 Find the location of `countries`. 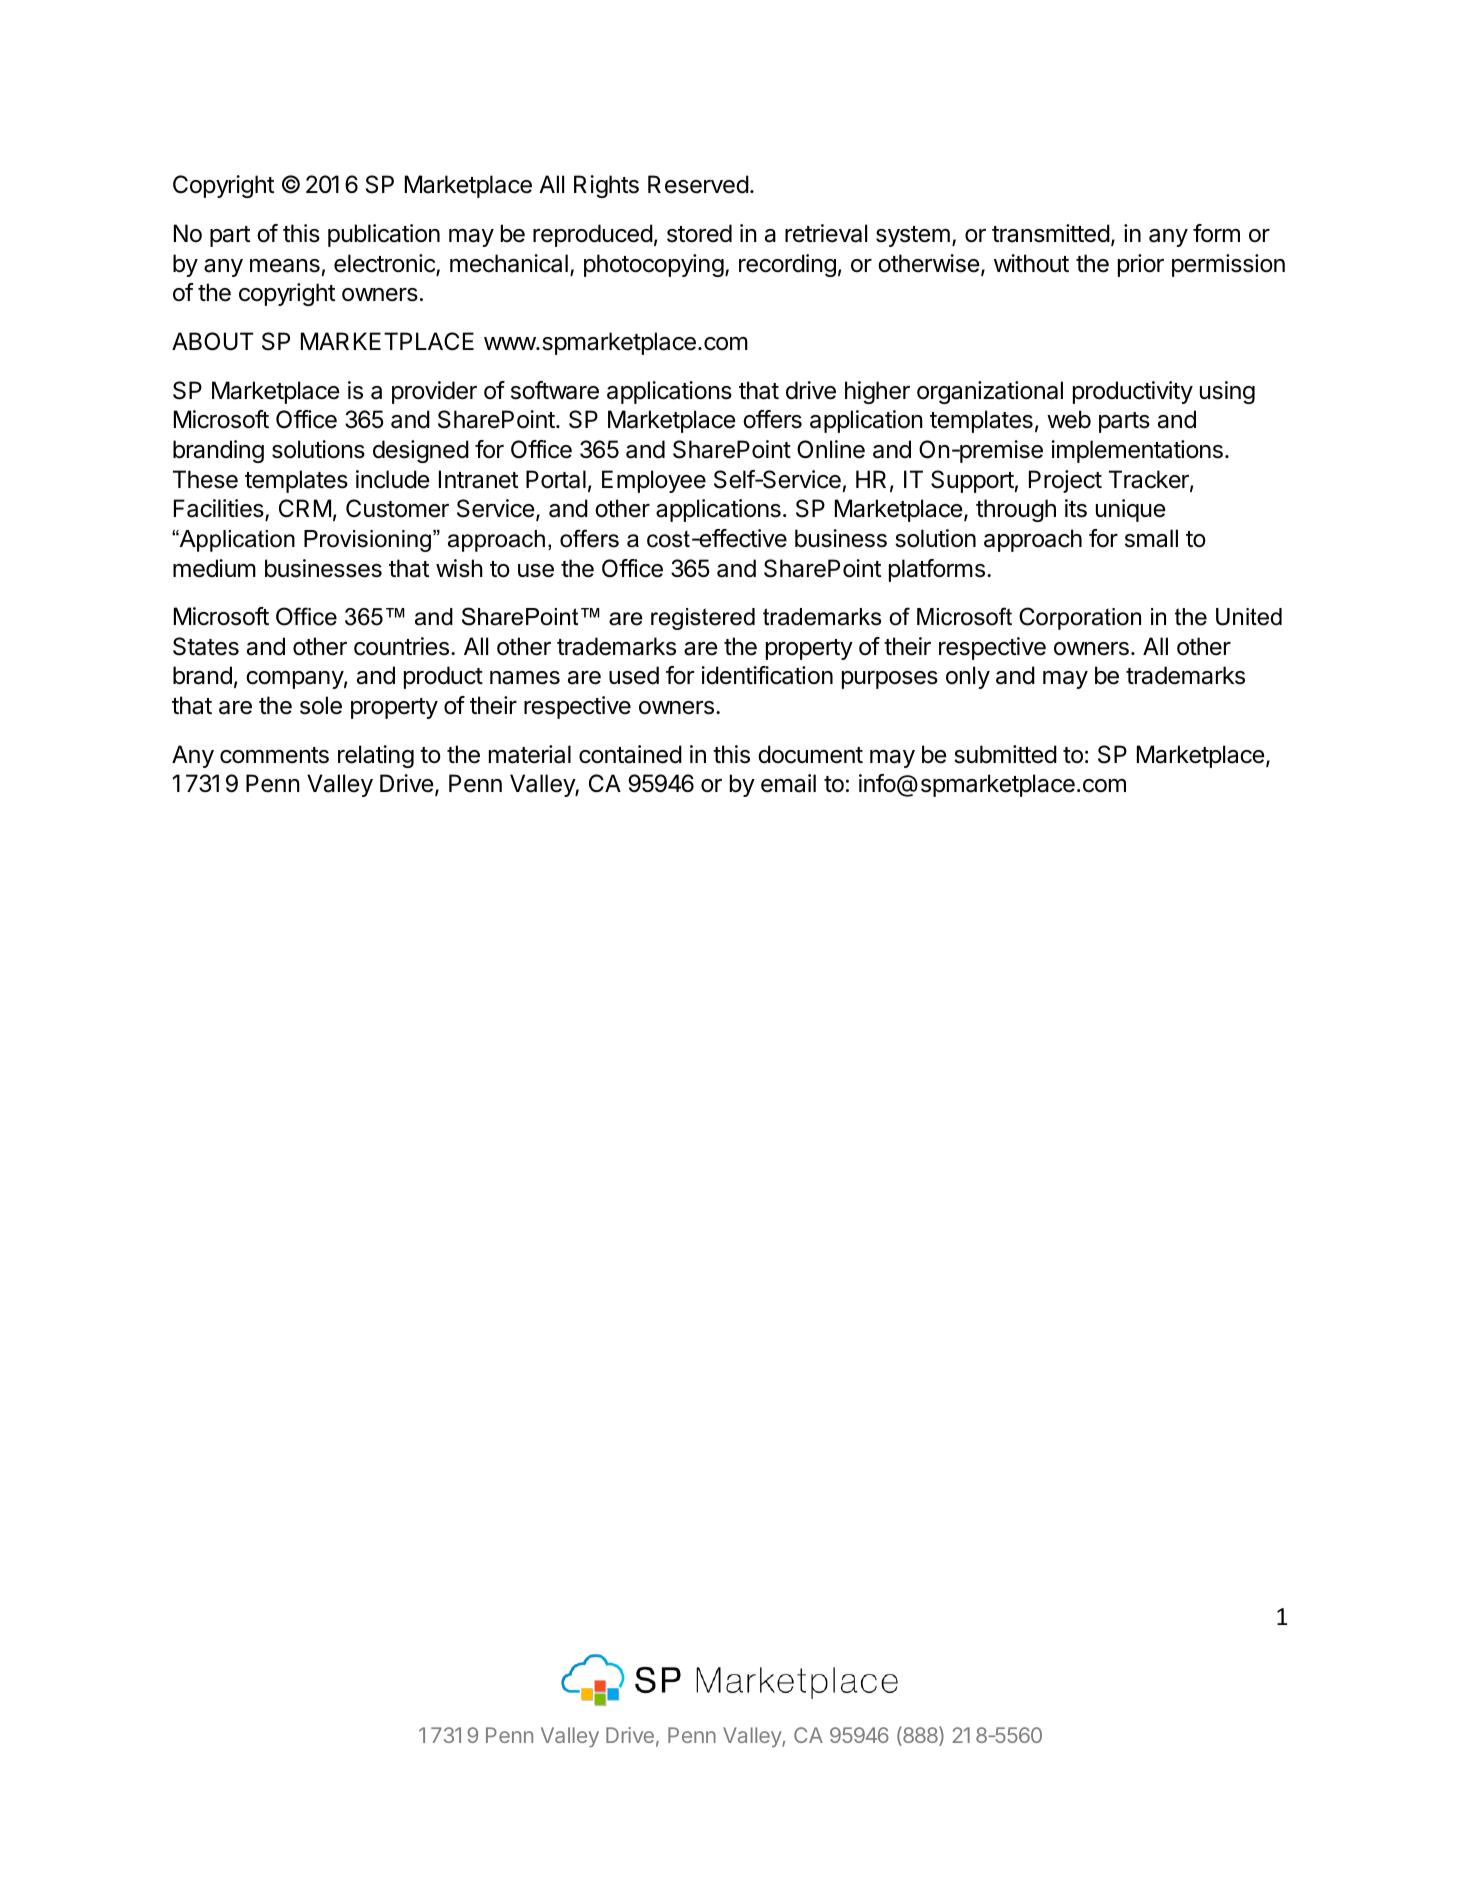

countries is located at coordinates (401, 646).
